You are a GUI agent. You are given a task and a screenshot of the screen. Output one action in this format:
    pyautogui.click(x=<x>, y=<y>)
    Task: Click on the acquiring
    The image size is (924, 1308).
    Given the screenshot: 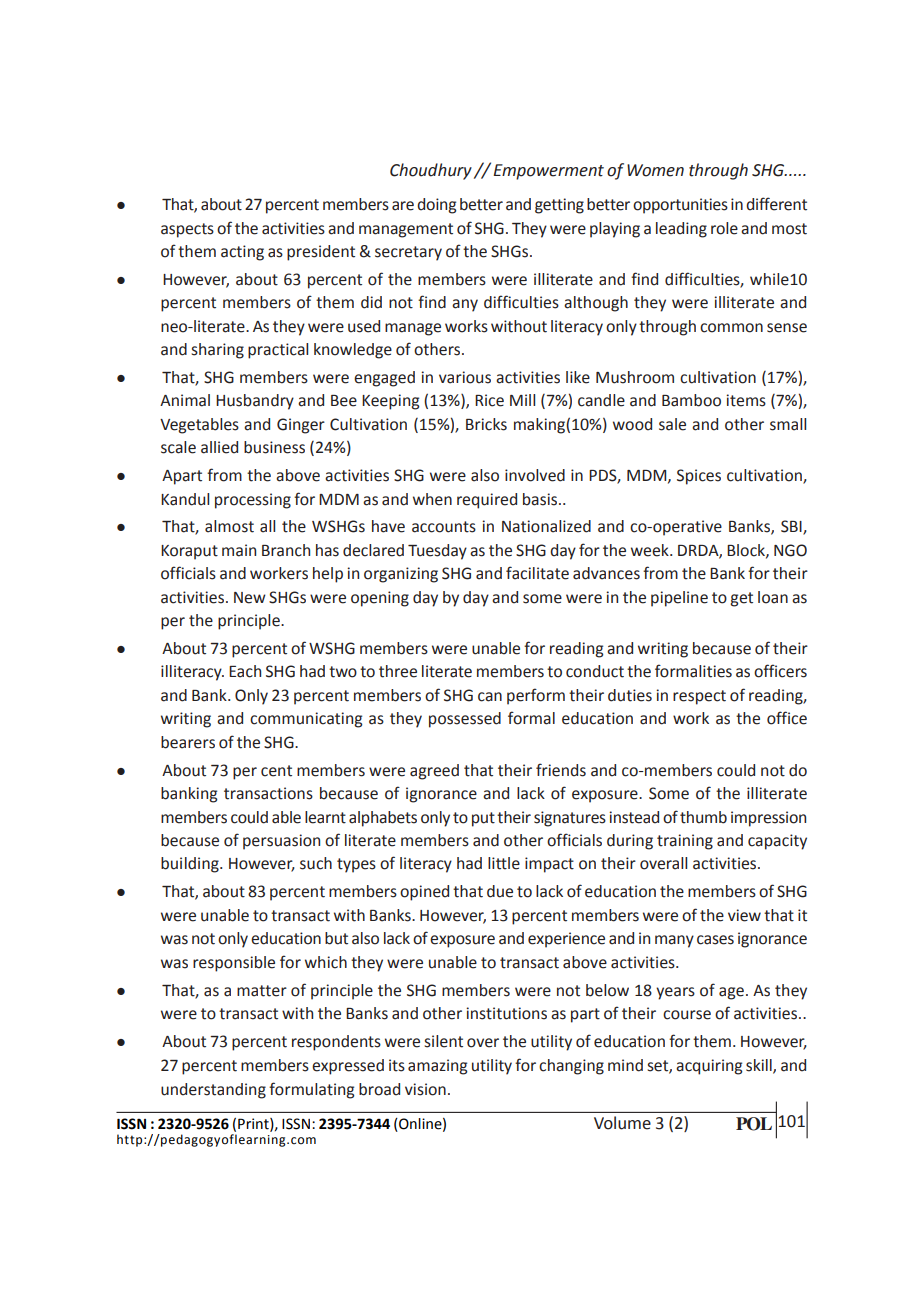 What is the action you would take?
    pyautogui.click(x=709, y=1067)
